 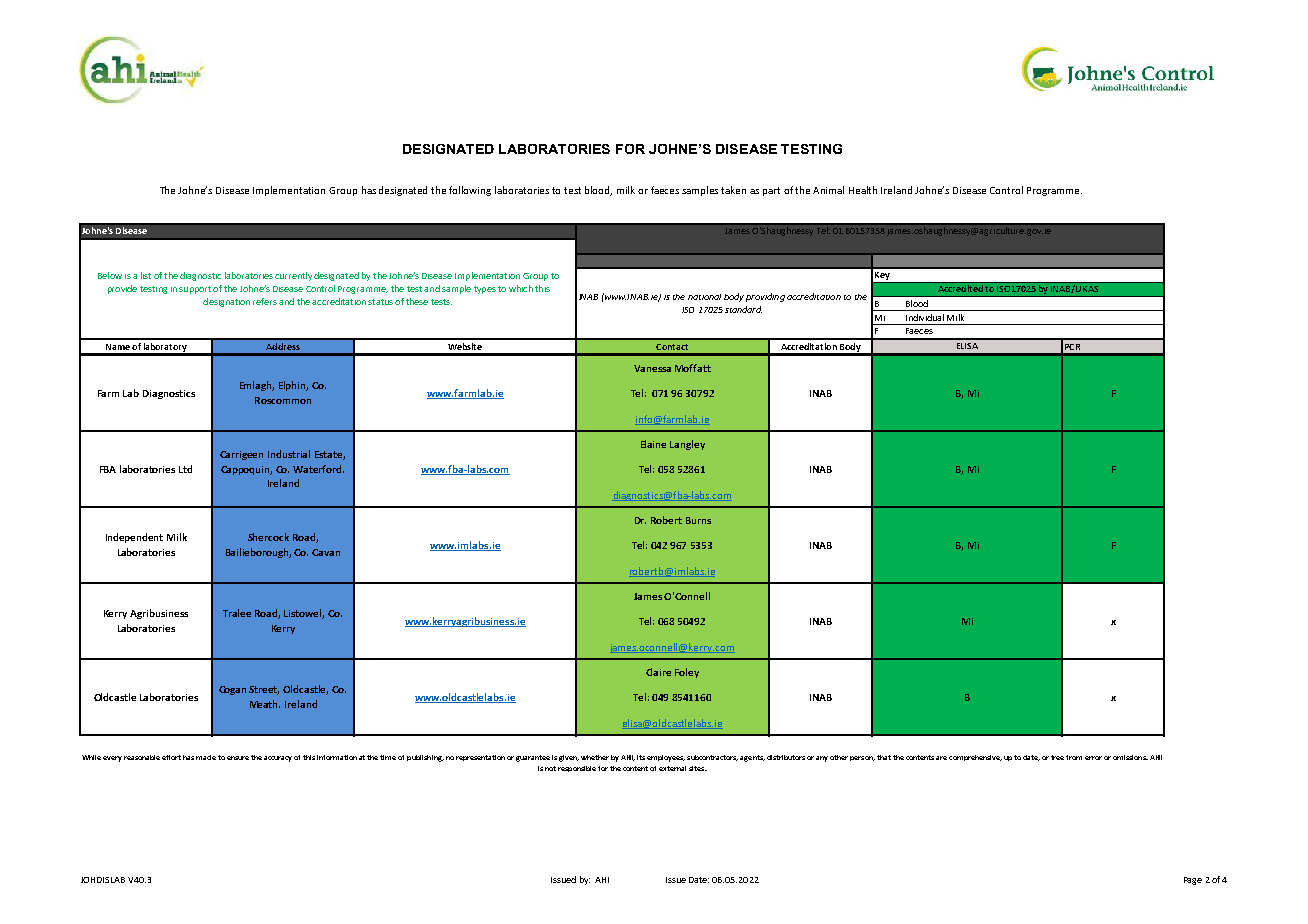 I want to click on ensure, so click(x=238, y=758).
